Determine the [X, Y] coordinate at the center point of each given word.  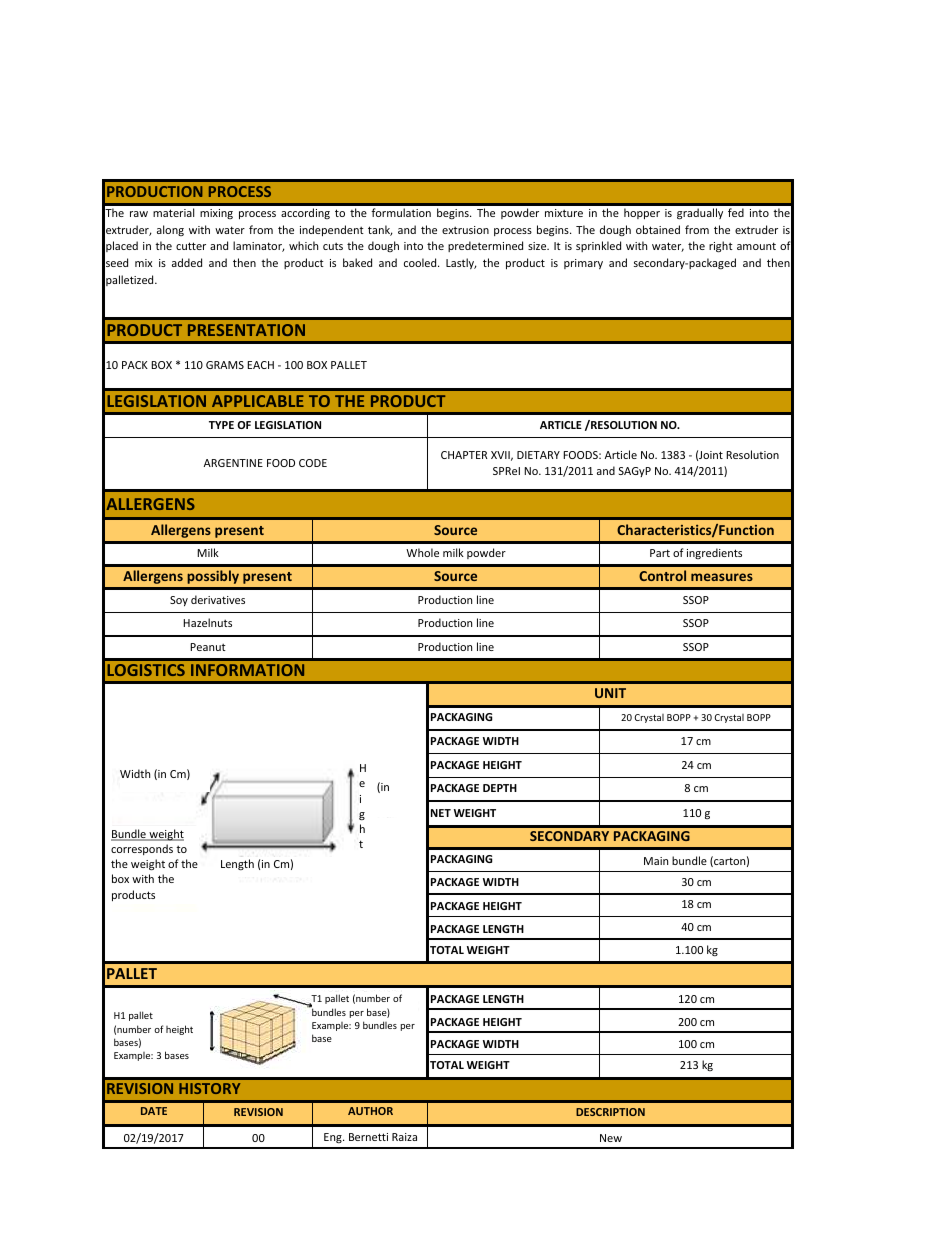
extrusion [465, 230]
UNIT [610, 693]
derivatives [218, 599]
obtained [658, 229]
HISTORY [209, 1088]
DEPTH [500, 788]
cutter [191, 246]
